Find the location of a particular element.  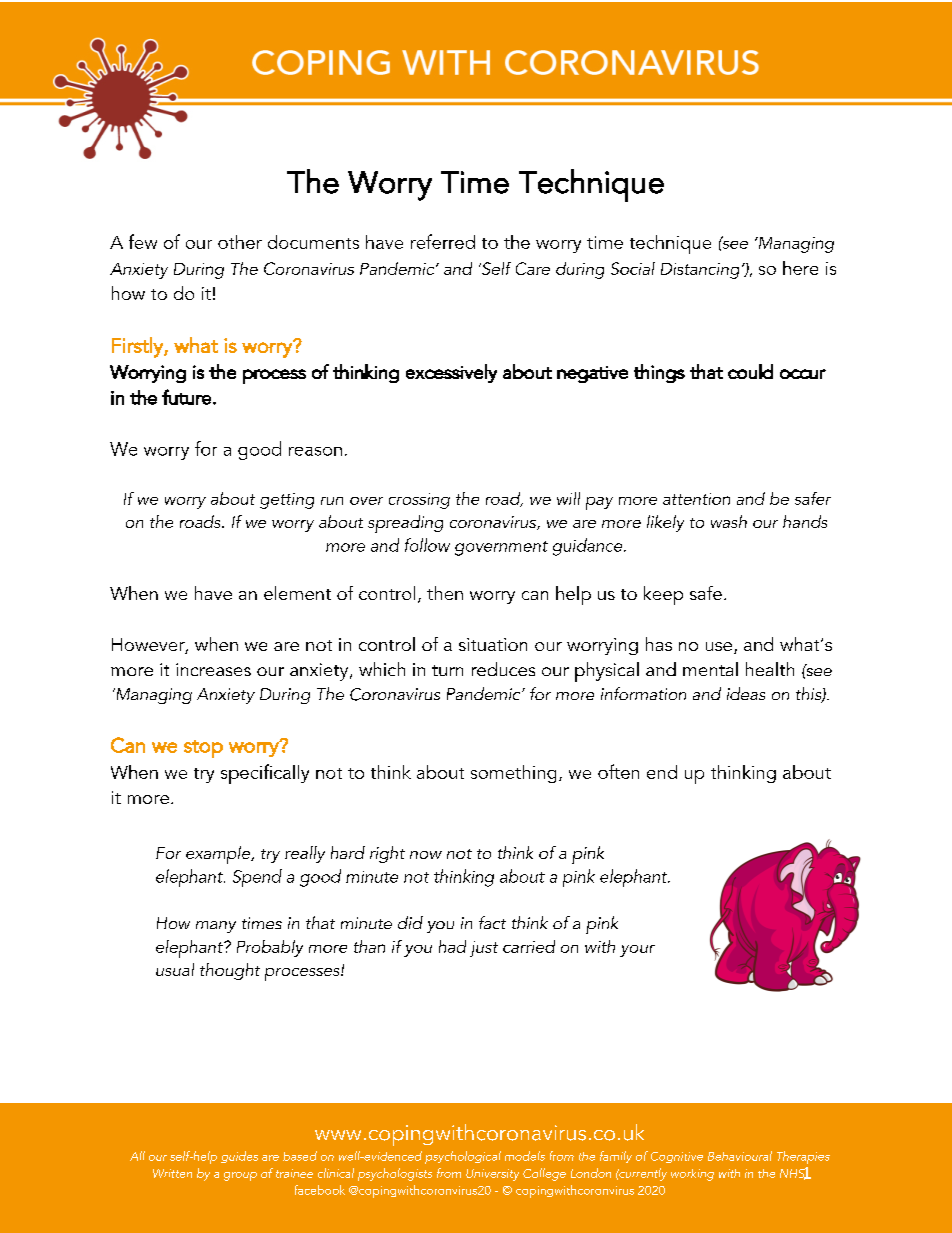

Distancing is located at coordinates (700, 271).
